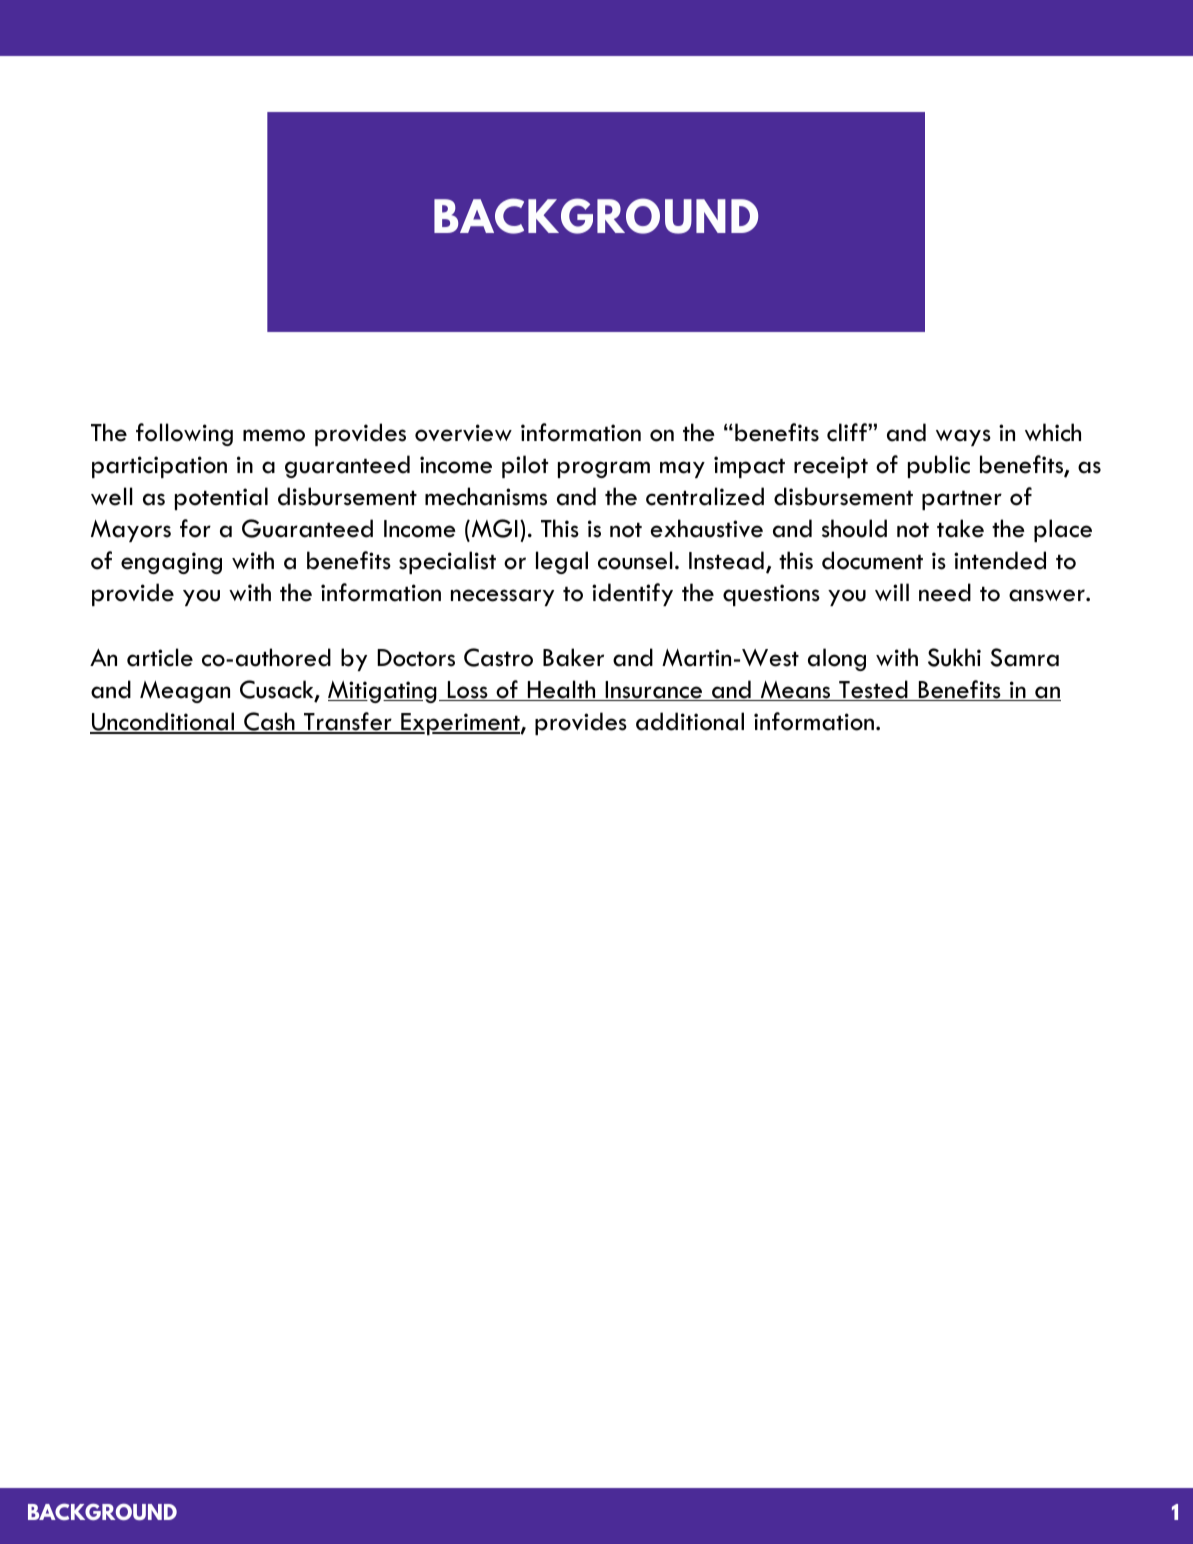 This page has height=1544, width=1193. What do you see at coordinates (171, 563) in the page?
I see `engaging` at bounding box center [171, 563].
